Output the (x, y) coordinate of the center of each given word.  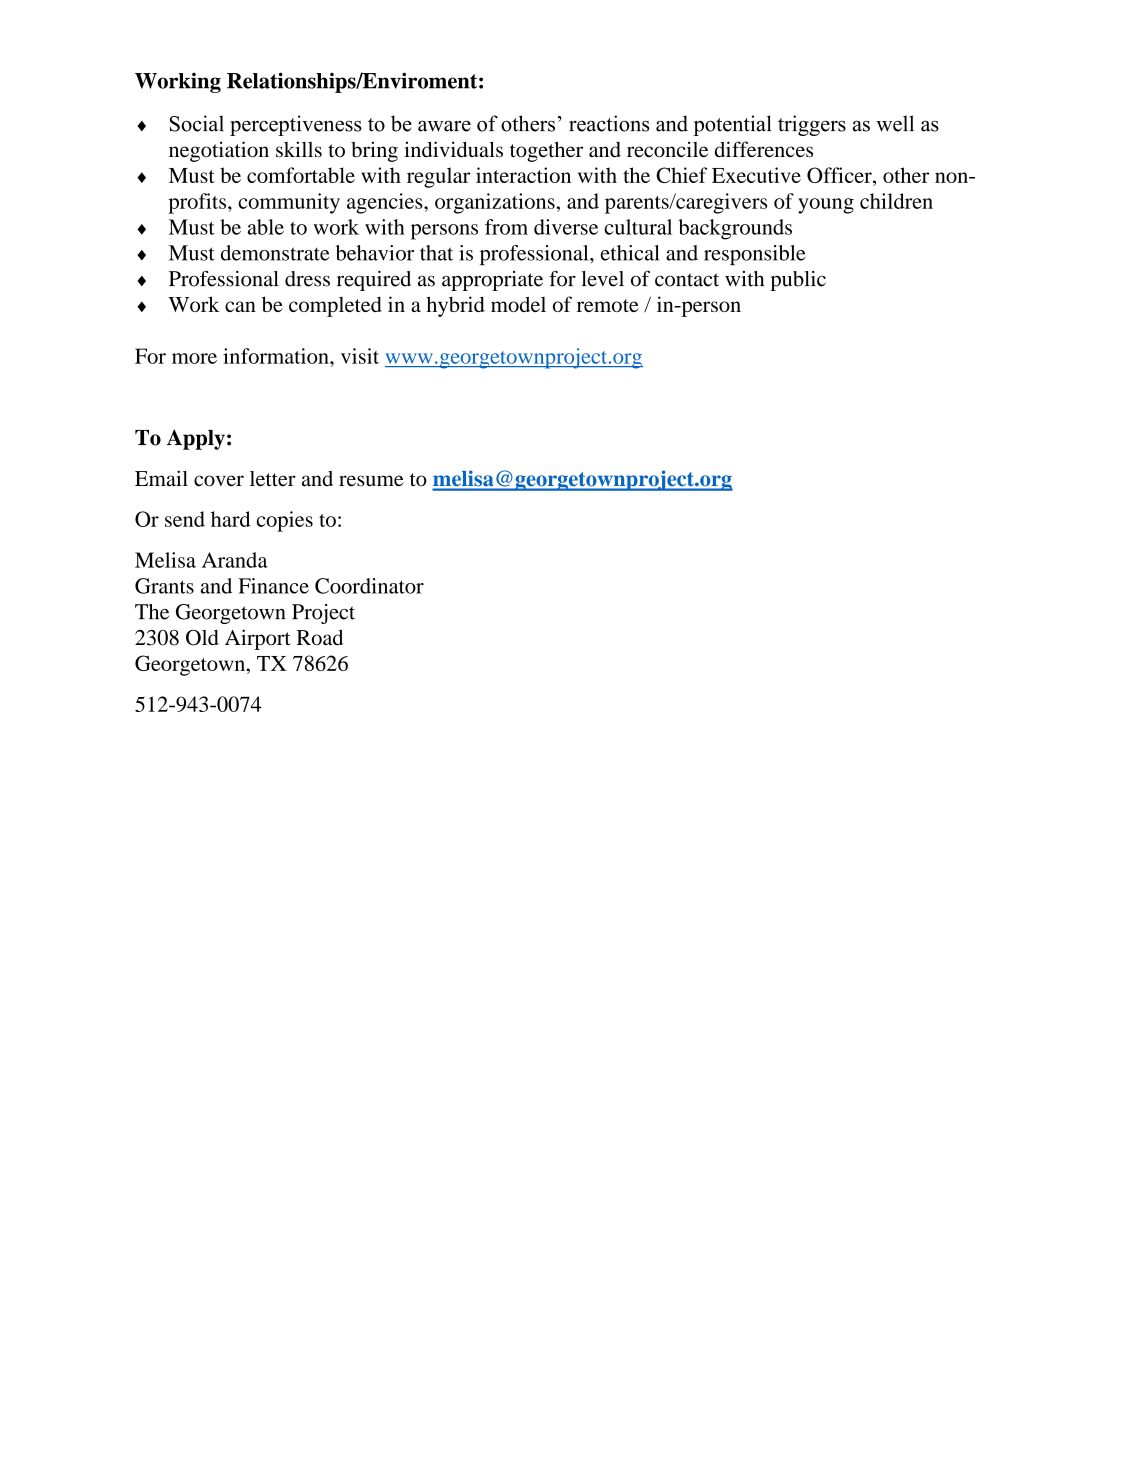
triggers (812, 125)
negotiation (219, 151)
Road (319, 637)
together (546, 151)
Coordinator (369, 586)
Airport (258, 639)
